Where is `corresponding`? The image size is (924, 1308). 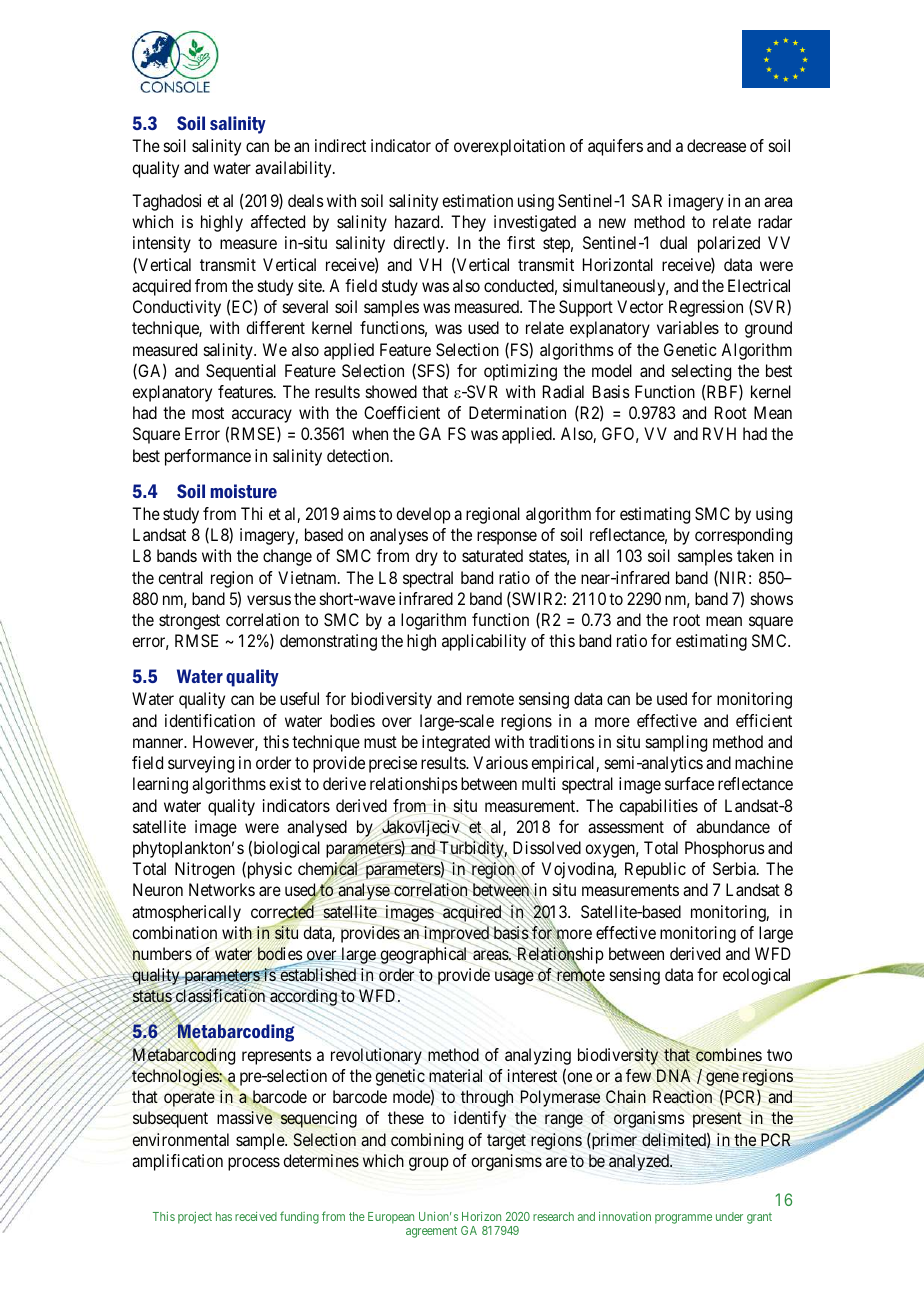
corresponding is located at coordinates (743, 536).
